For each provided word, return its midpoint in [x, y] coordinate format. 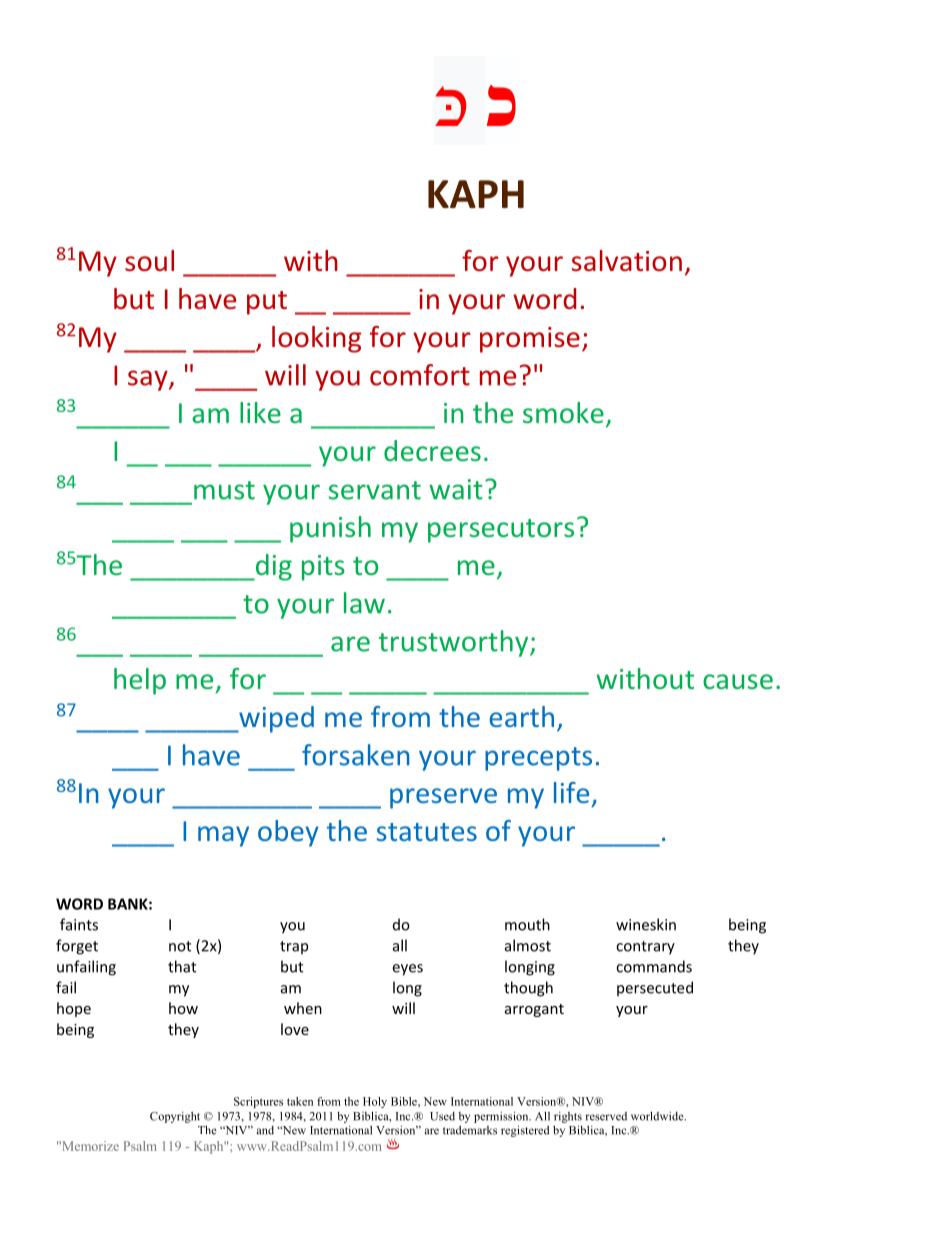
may [223, 836]
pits [323, 568]
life [571, 792]
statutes [427, 832]
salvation [627, 261]
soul [149, 261]
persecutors [501, 531]
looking [316, 339]
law [364, 603]
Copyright [175, 1117]
